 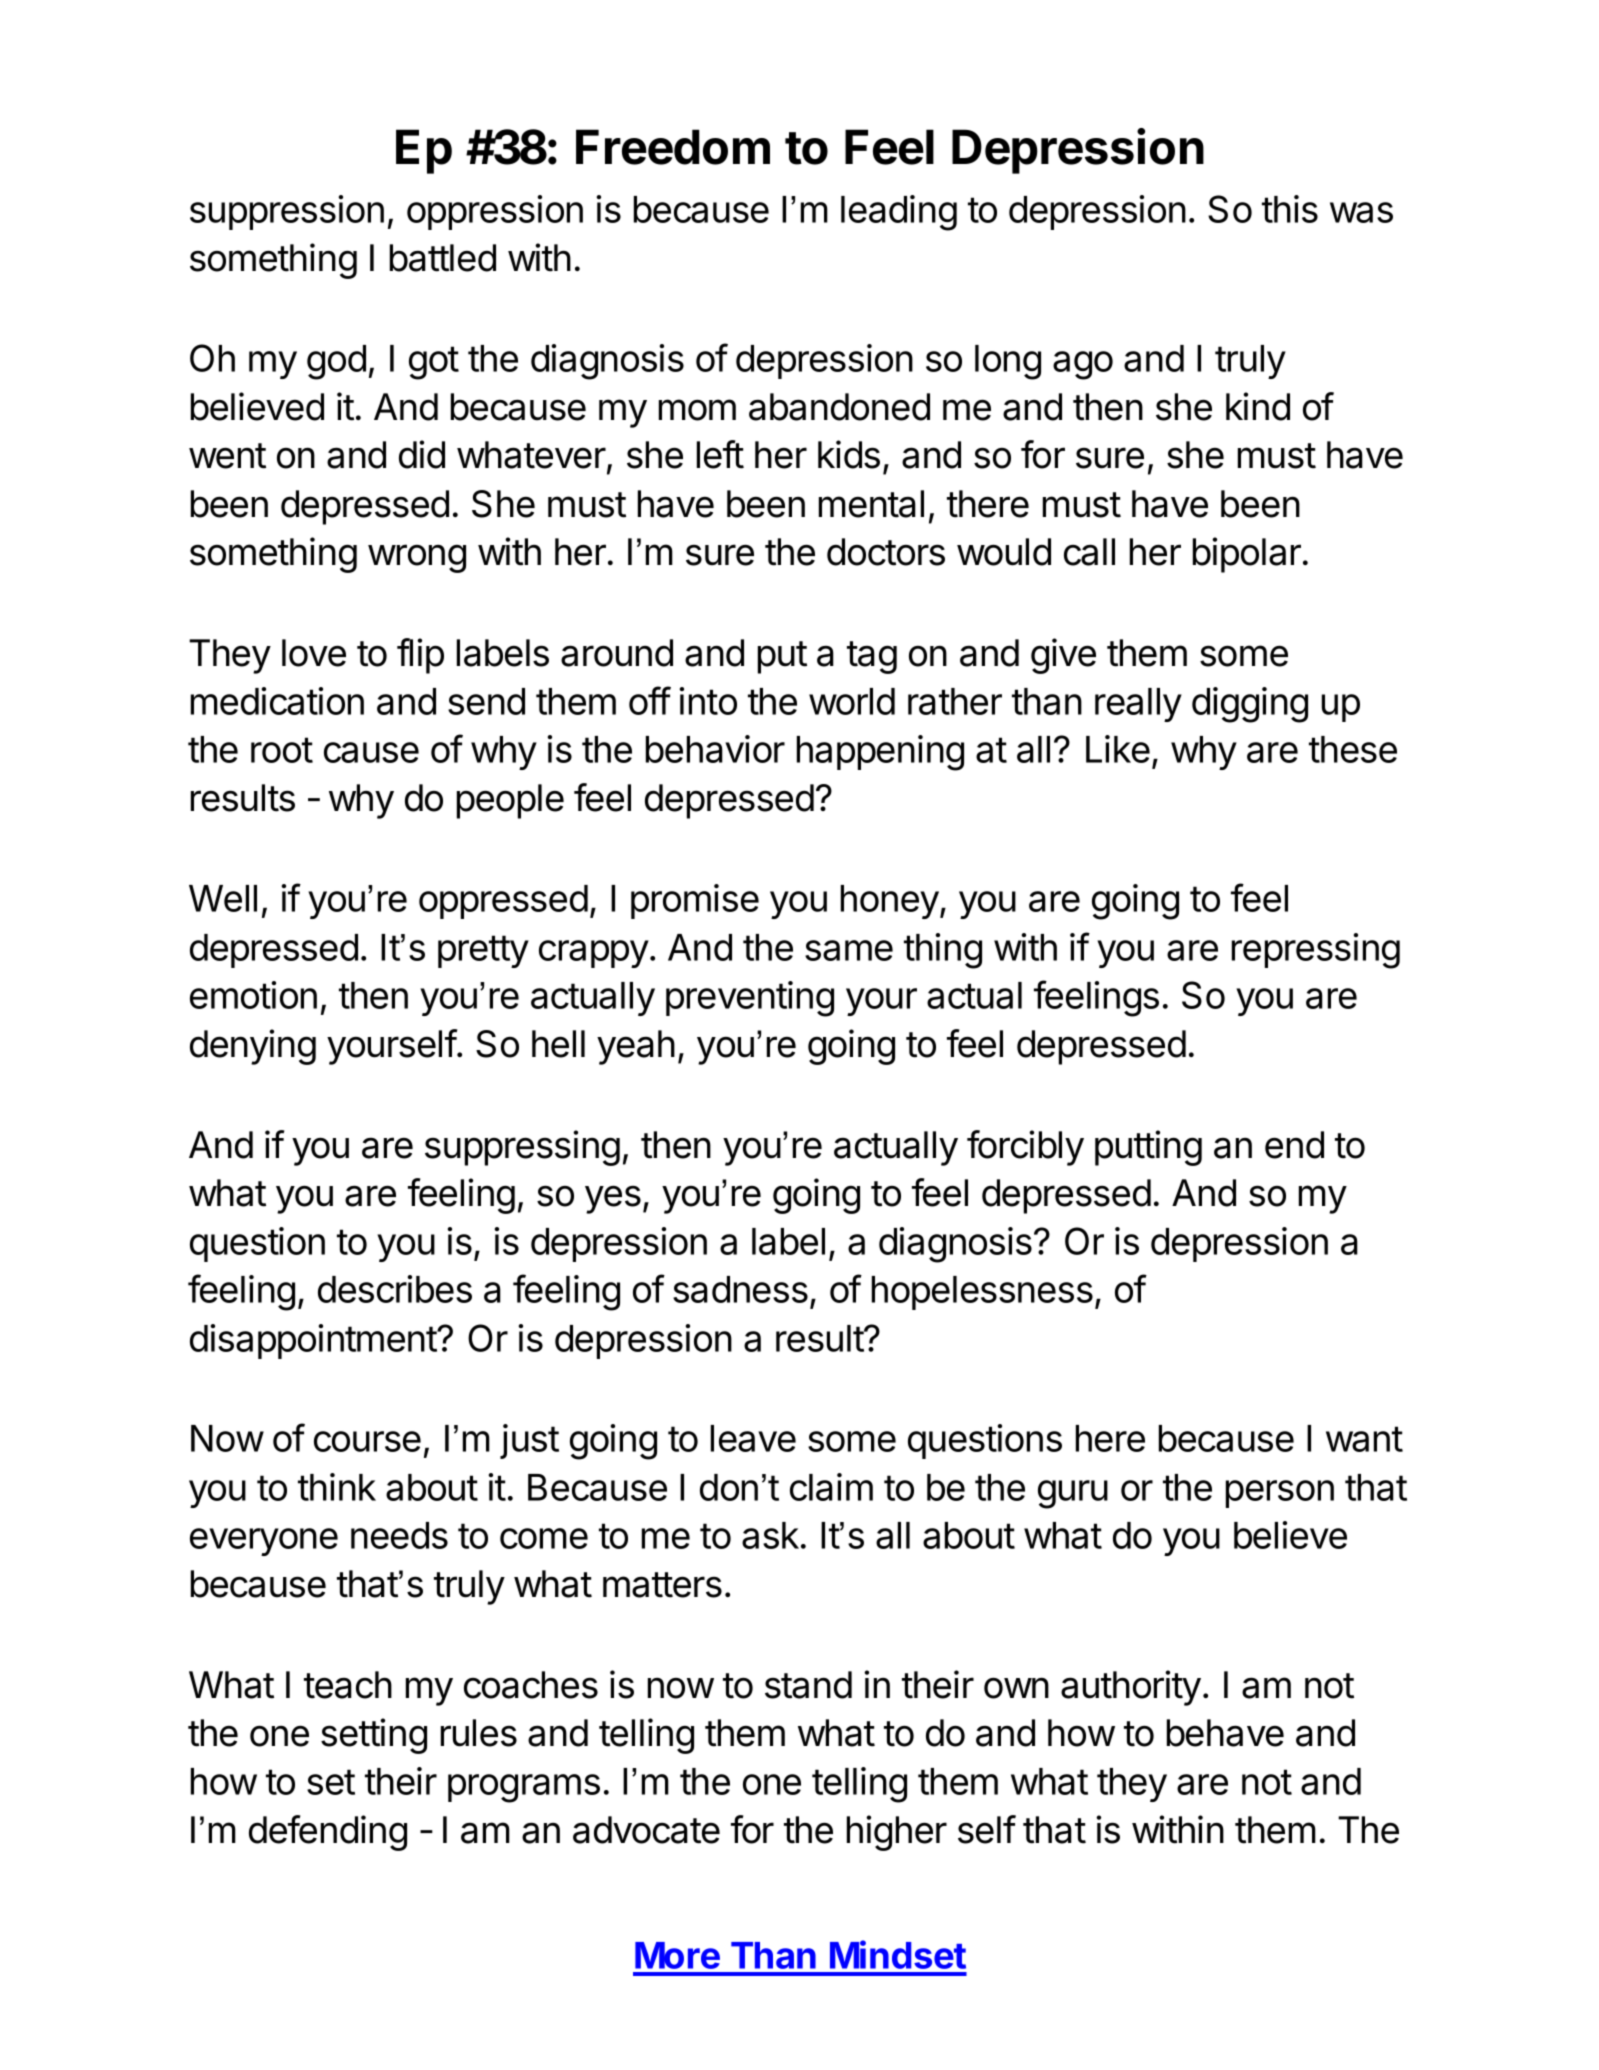 I want to click on defending, so click(x=328, y=1833).
